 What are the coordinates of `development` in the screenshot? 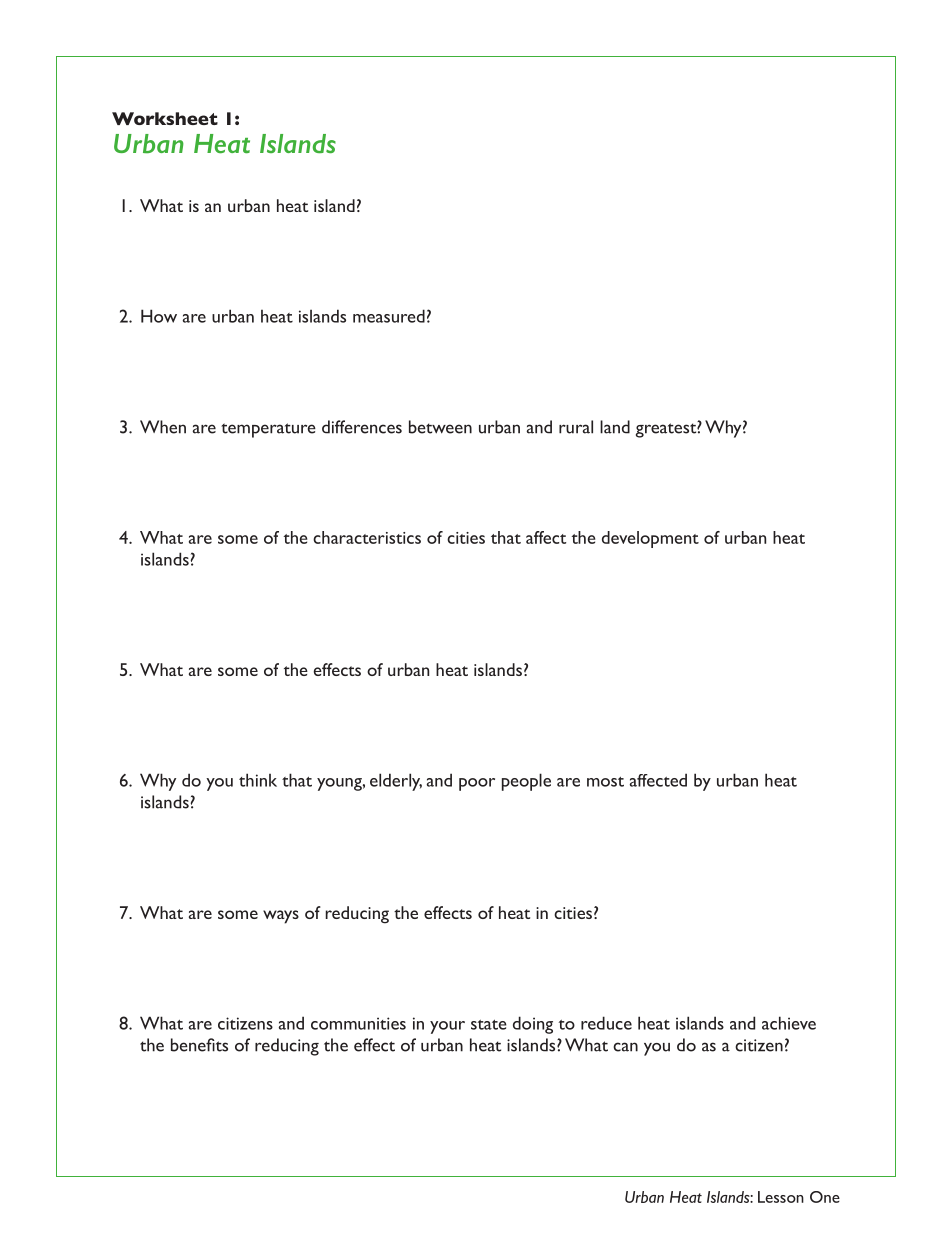 It's located at (650, 539).
